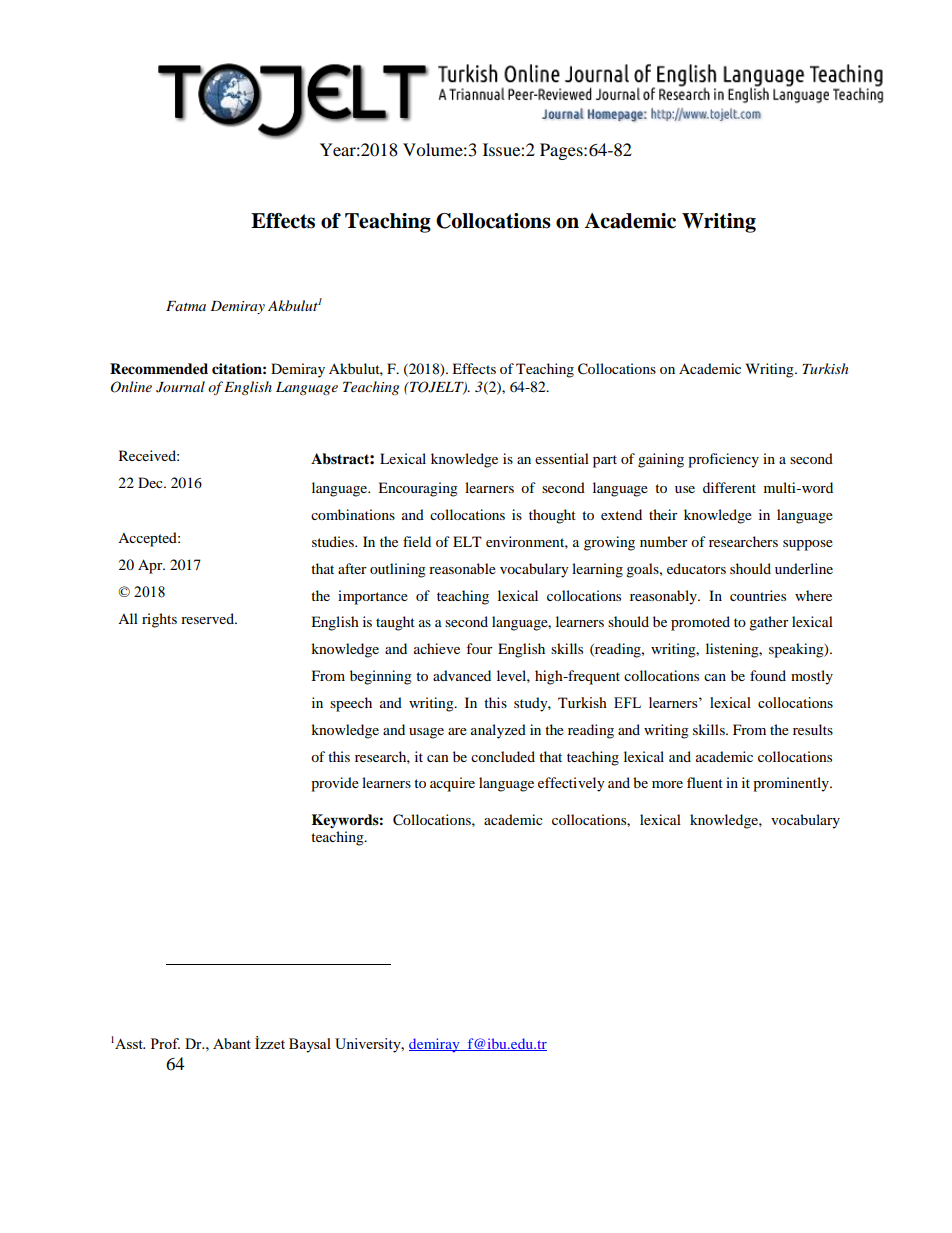  I want to click on educators, so click(696, 568).
